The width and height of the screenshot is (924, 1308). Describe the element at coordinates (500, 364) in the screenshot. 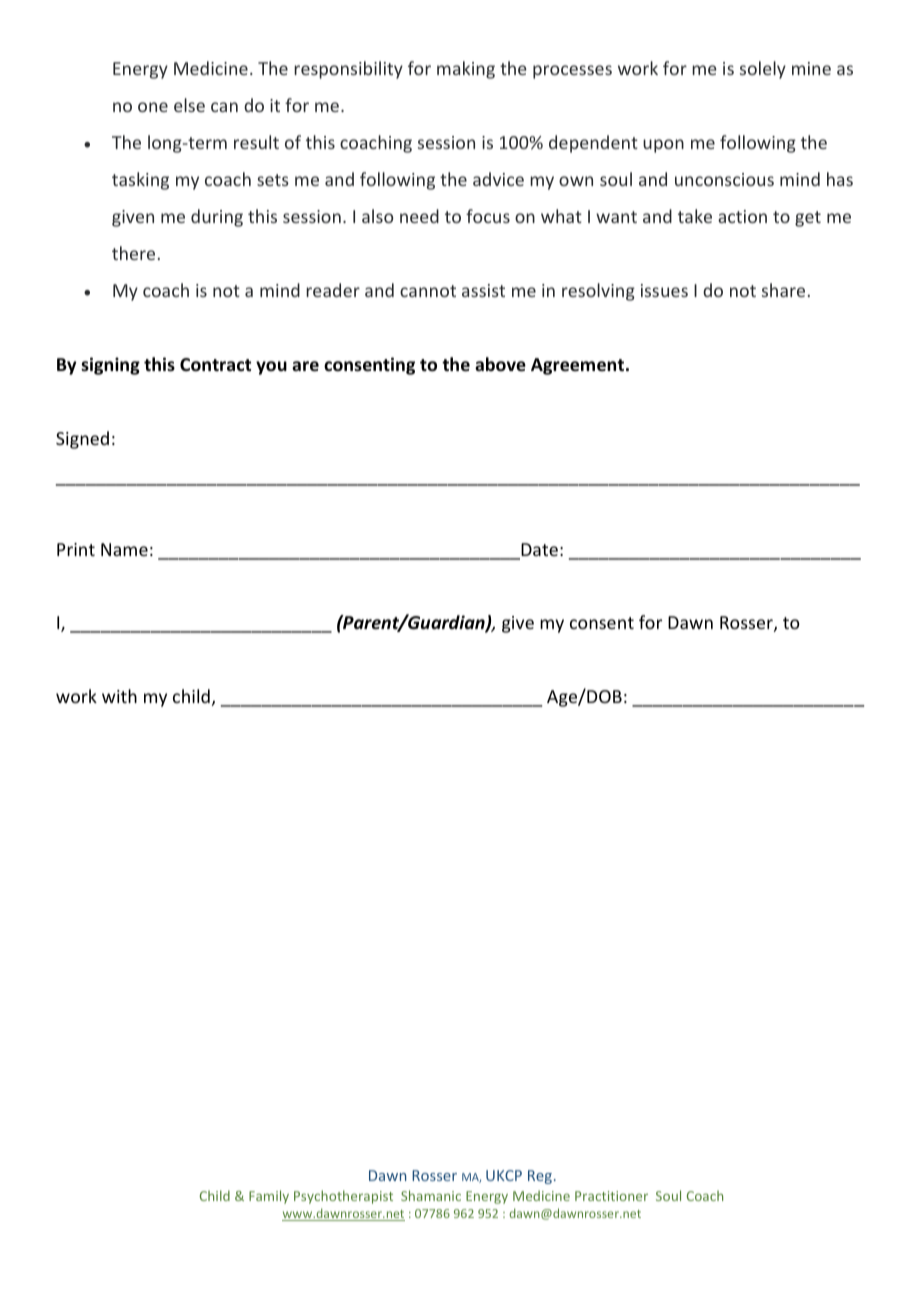

I see `above` at that location.
